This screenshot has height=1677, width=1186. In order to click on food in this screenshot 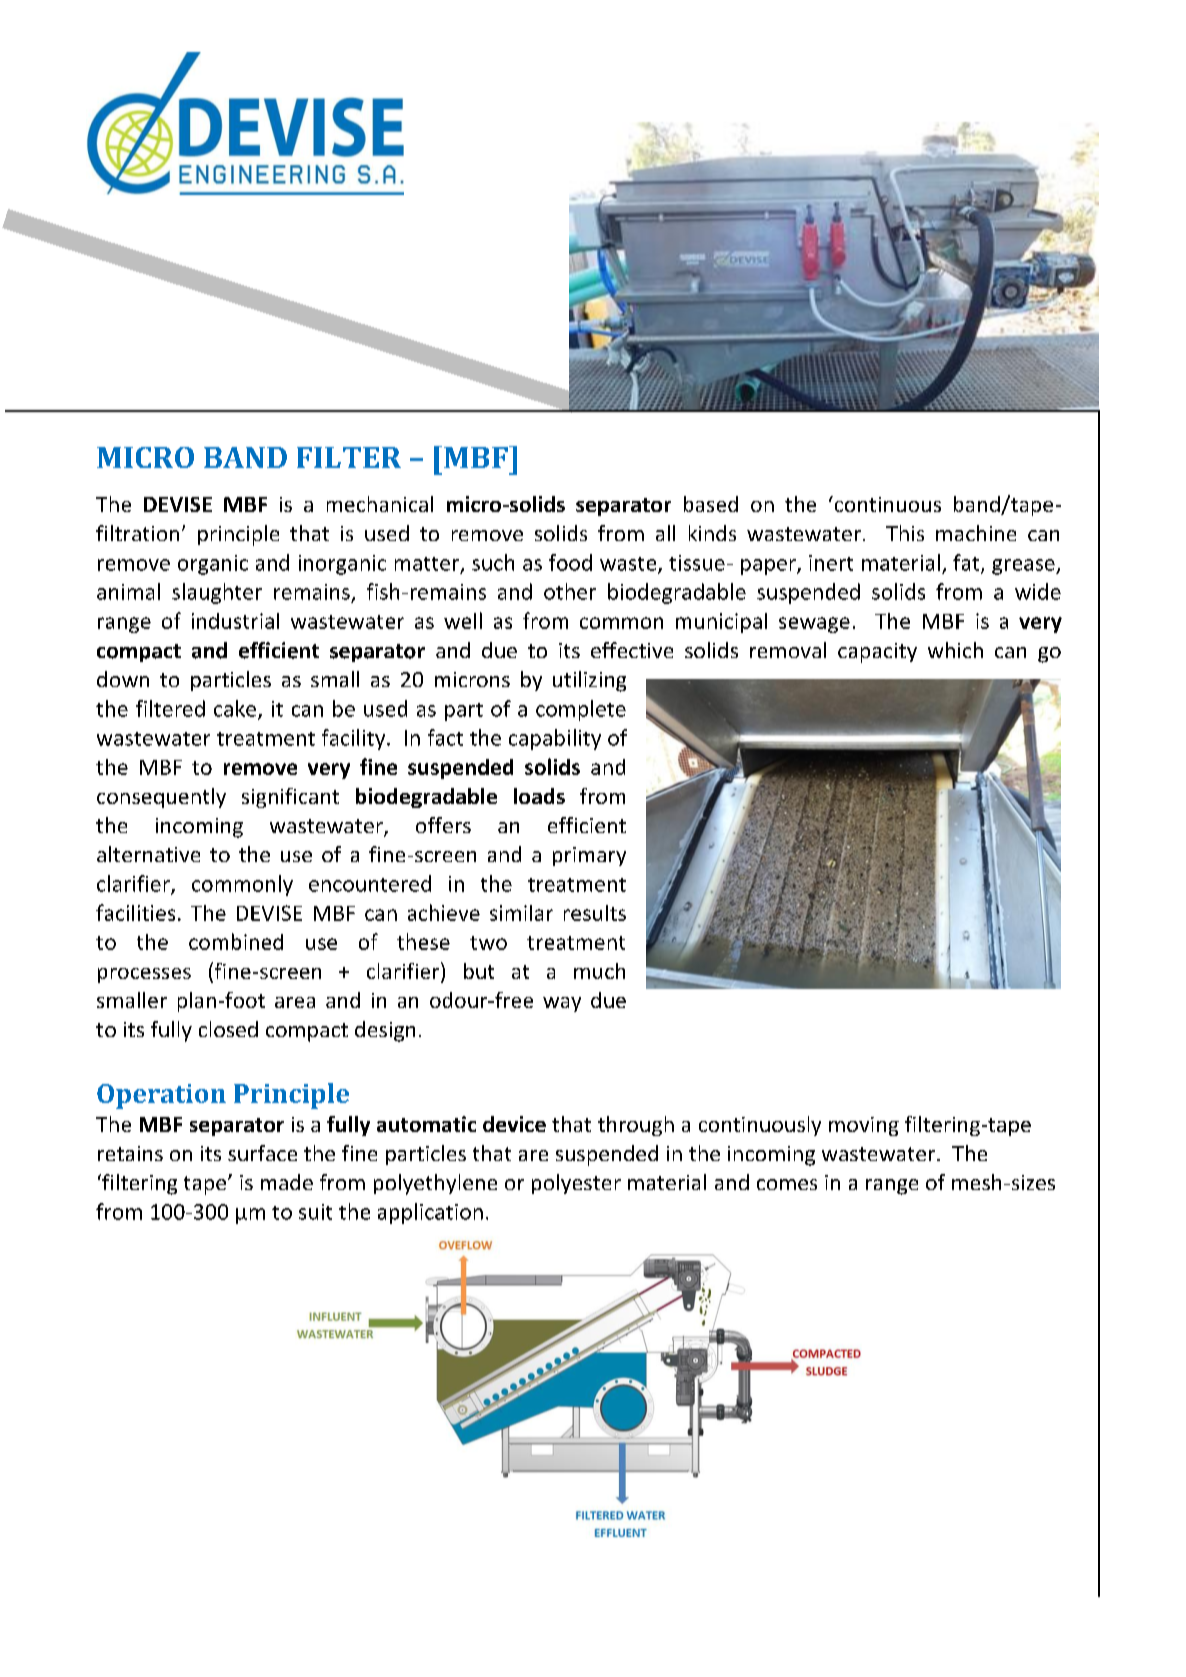, I will do `click(570, 562)`.
